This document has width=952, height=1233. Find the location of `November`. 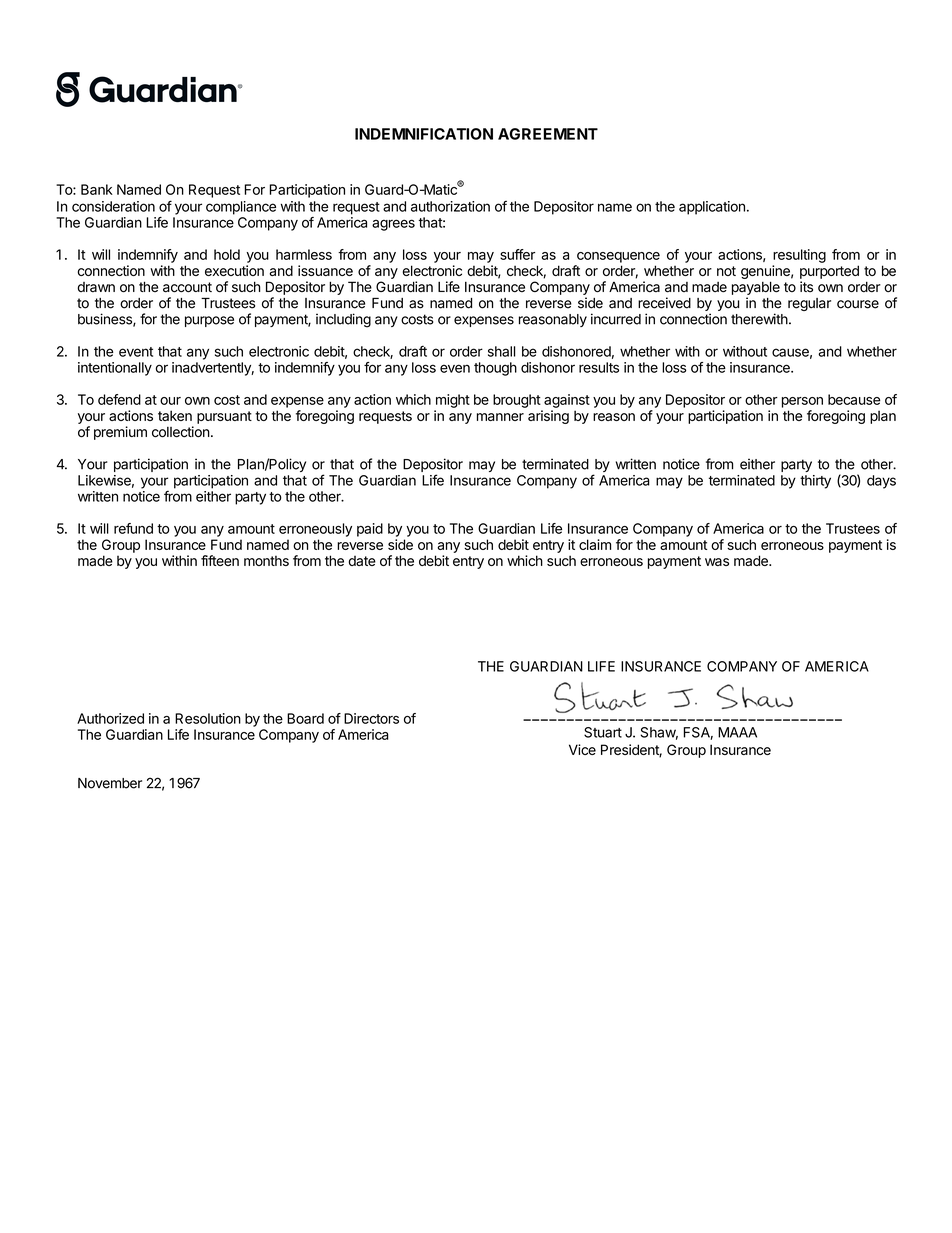

November is located at coordinates (110, 783).
